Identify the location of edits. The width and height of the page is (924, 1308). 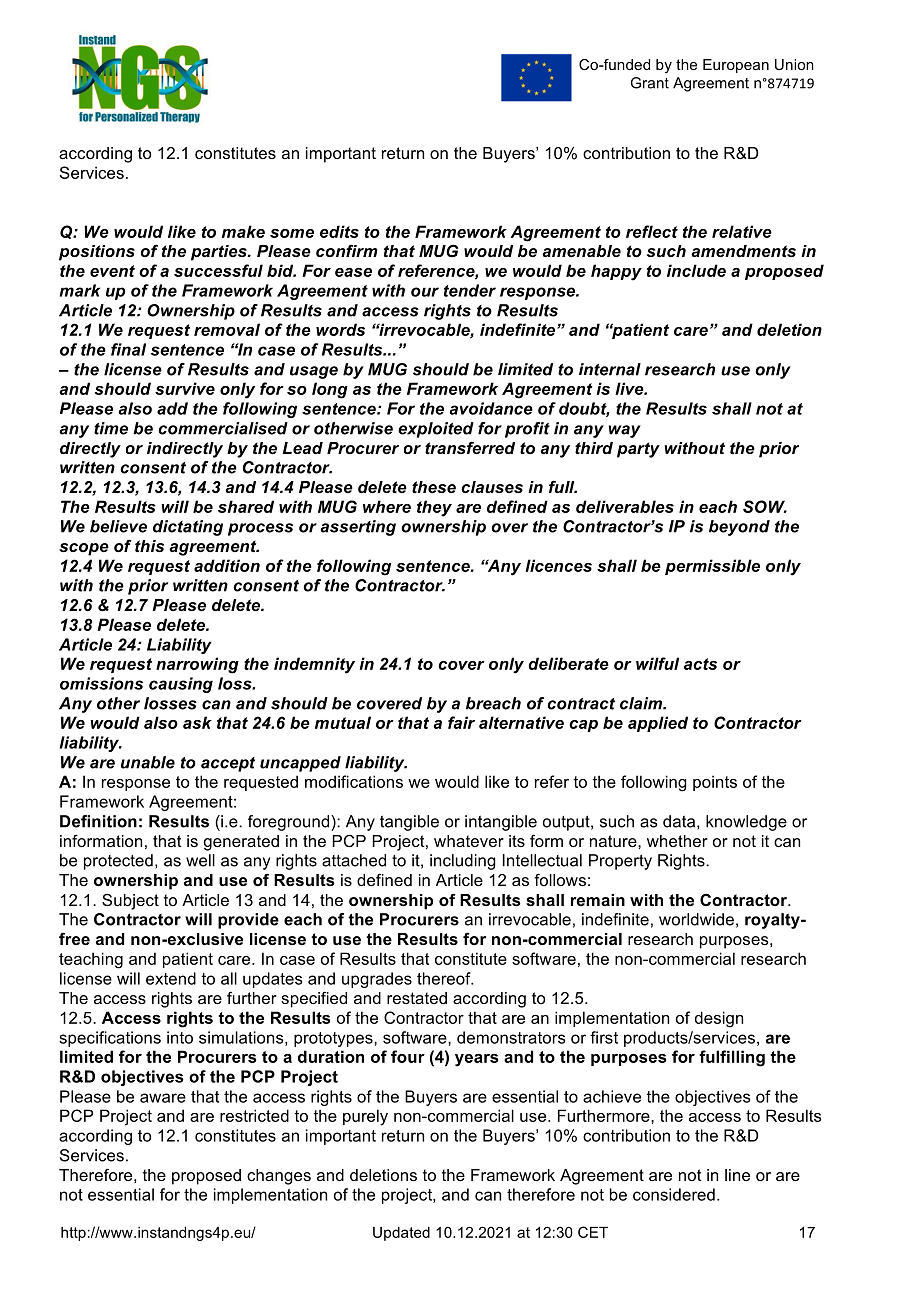
(339, 231).
